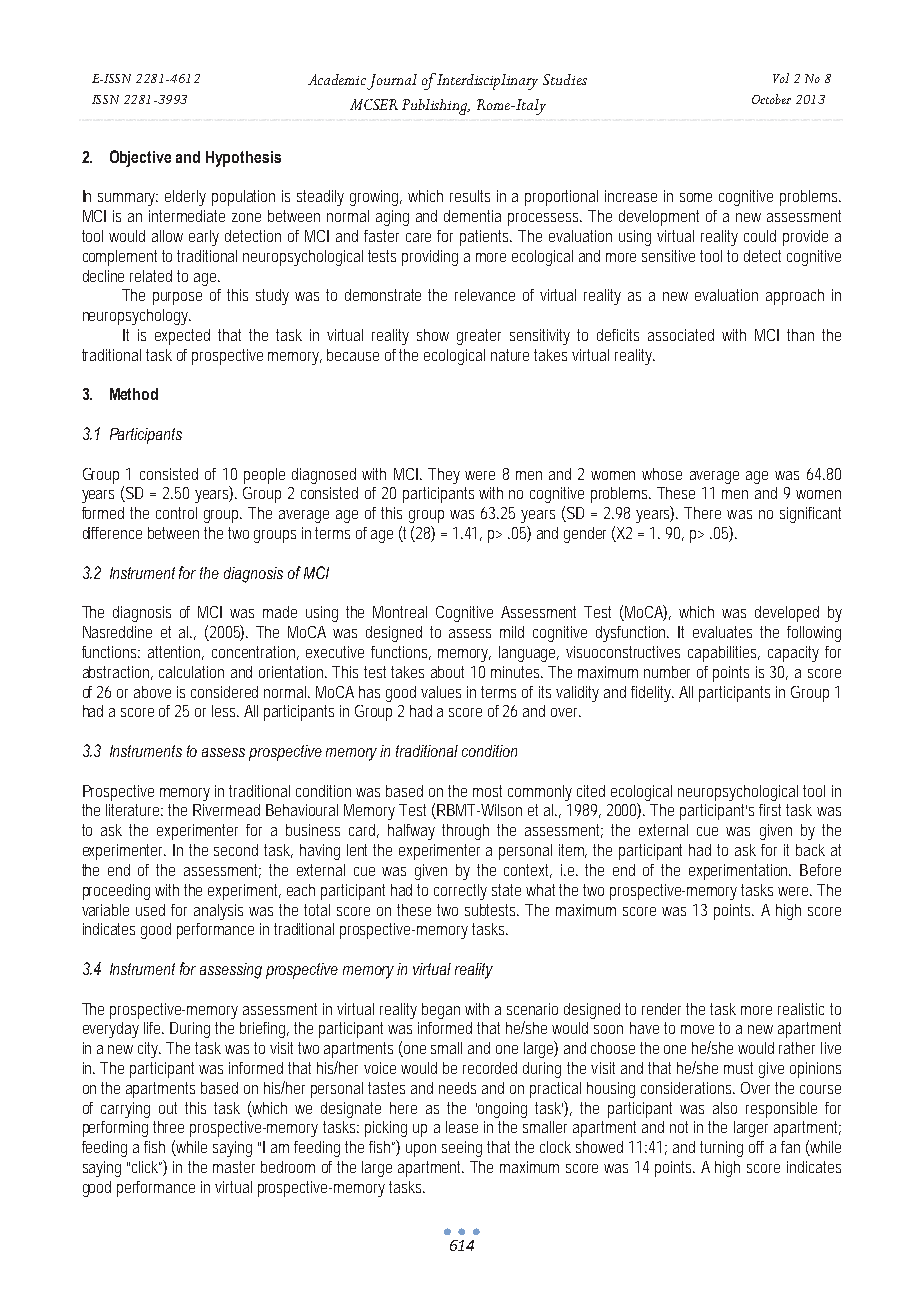 This screenshot has height=1314, width=924. I want to click on Objective, so click(140, 158).
